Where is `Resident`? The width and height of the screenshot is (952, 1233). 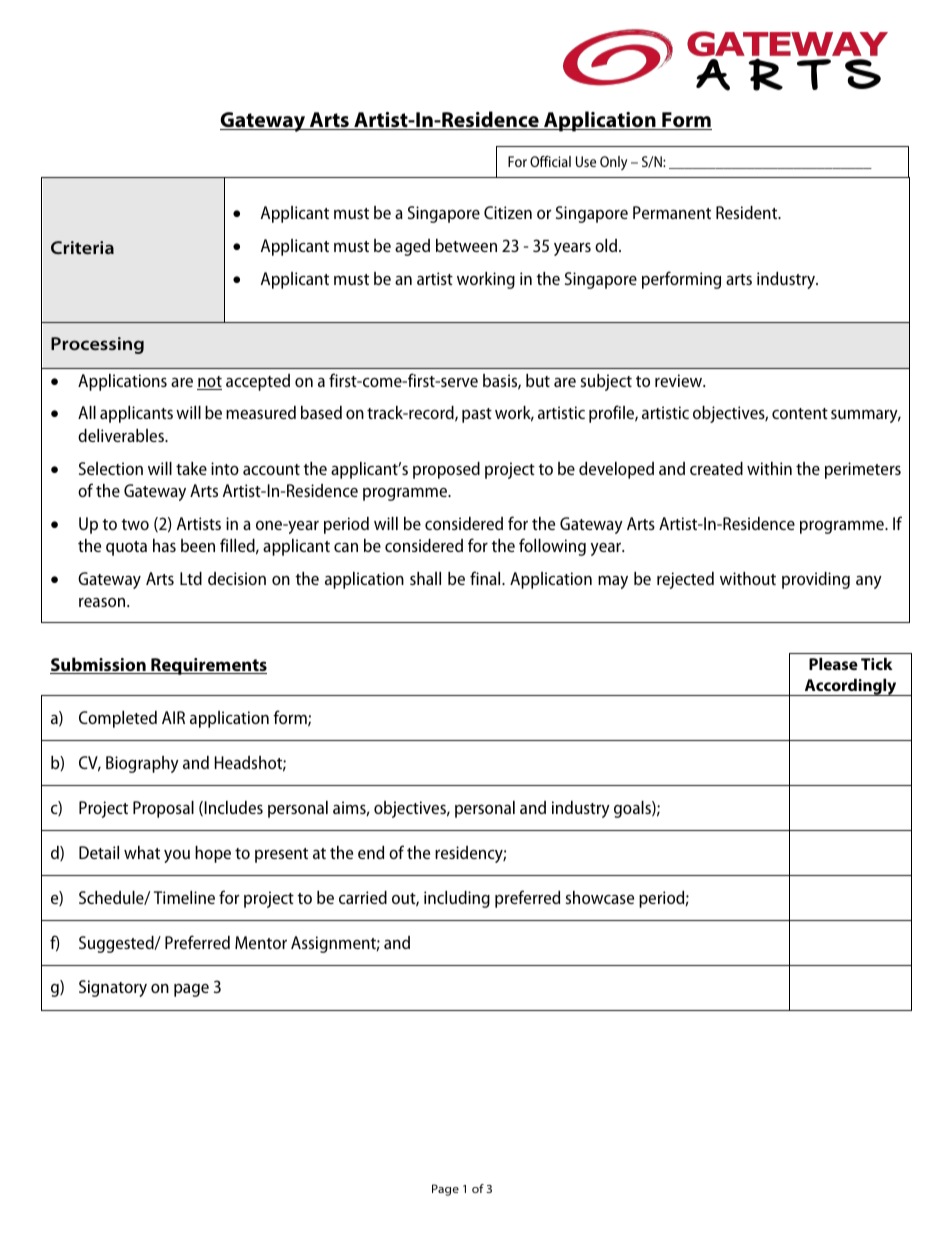 Resident is located at coordinates (748, 212).
